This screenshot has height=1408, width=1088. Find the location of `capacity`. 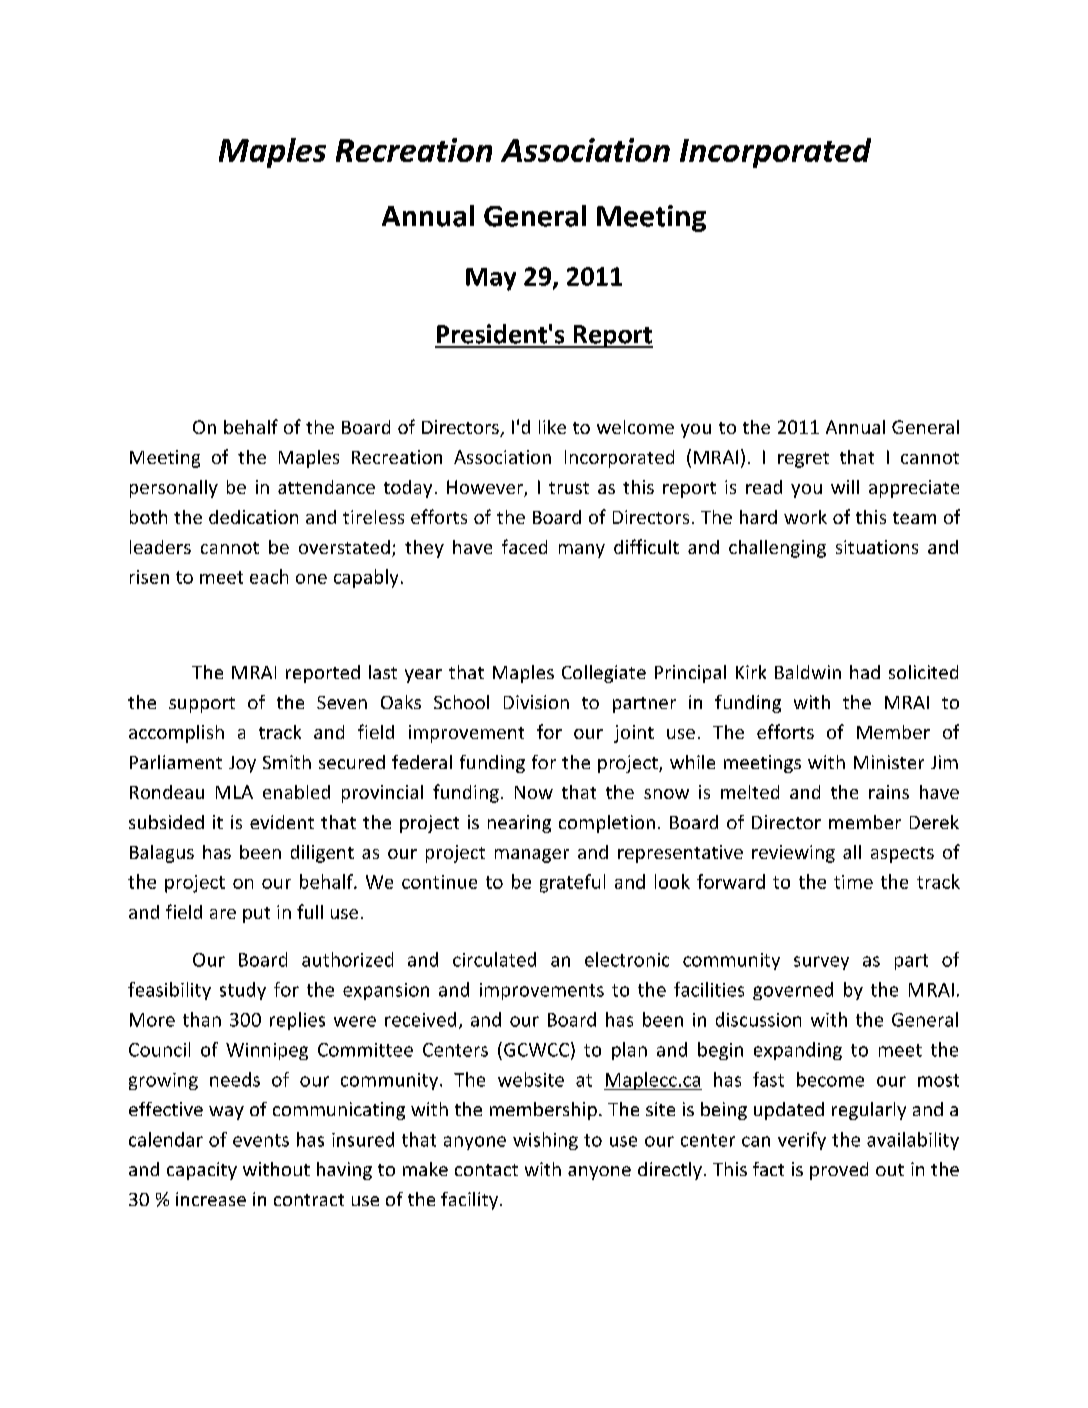

capacity is located at coordinates (202, 1171).
